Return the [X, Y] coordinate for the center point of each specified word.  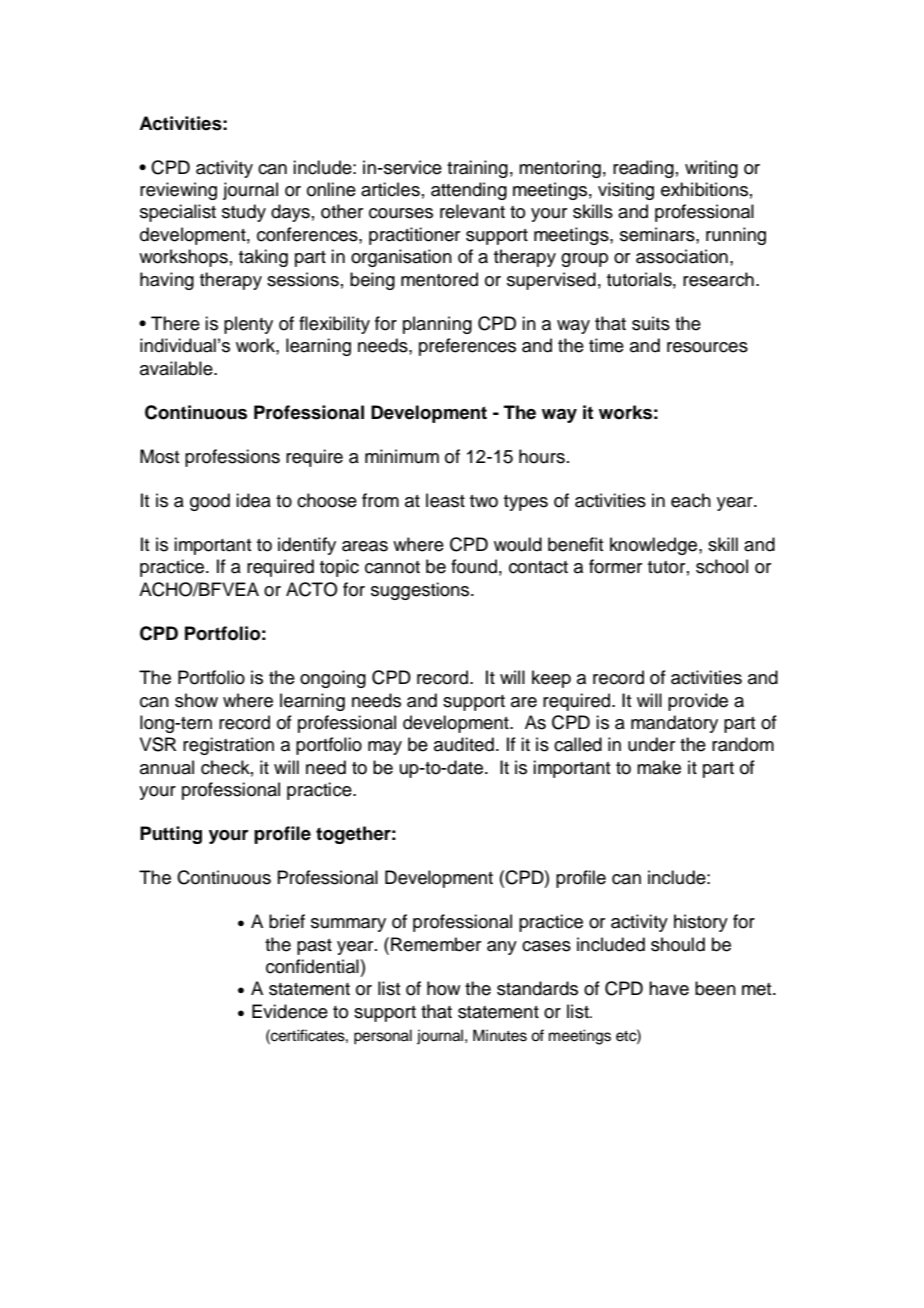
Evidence [290, 1011]
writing [711, 169]
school [722, 566]
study [244, 213]
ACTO [312, 589]
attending [469, 191]
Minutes [500, 1035]
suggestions [421, 591]
